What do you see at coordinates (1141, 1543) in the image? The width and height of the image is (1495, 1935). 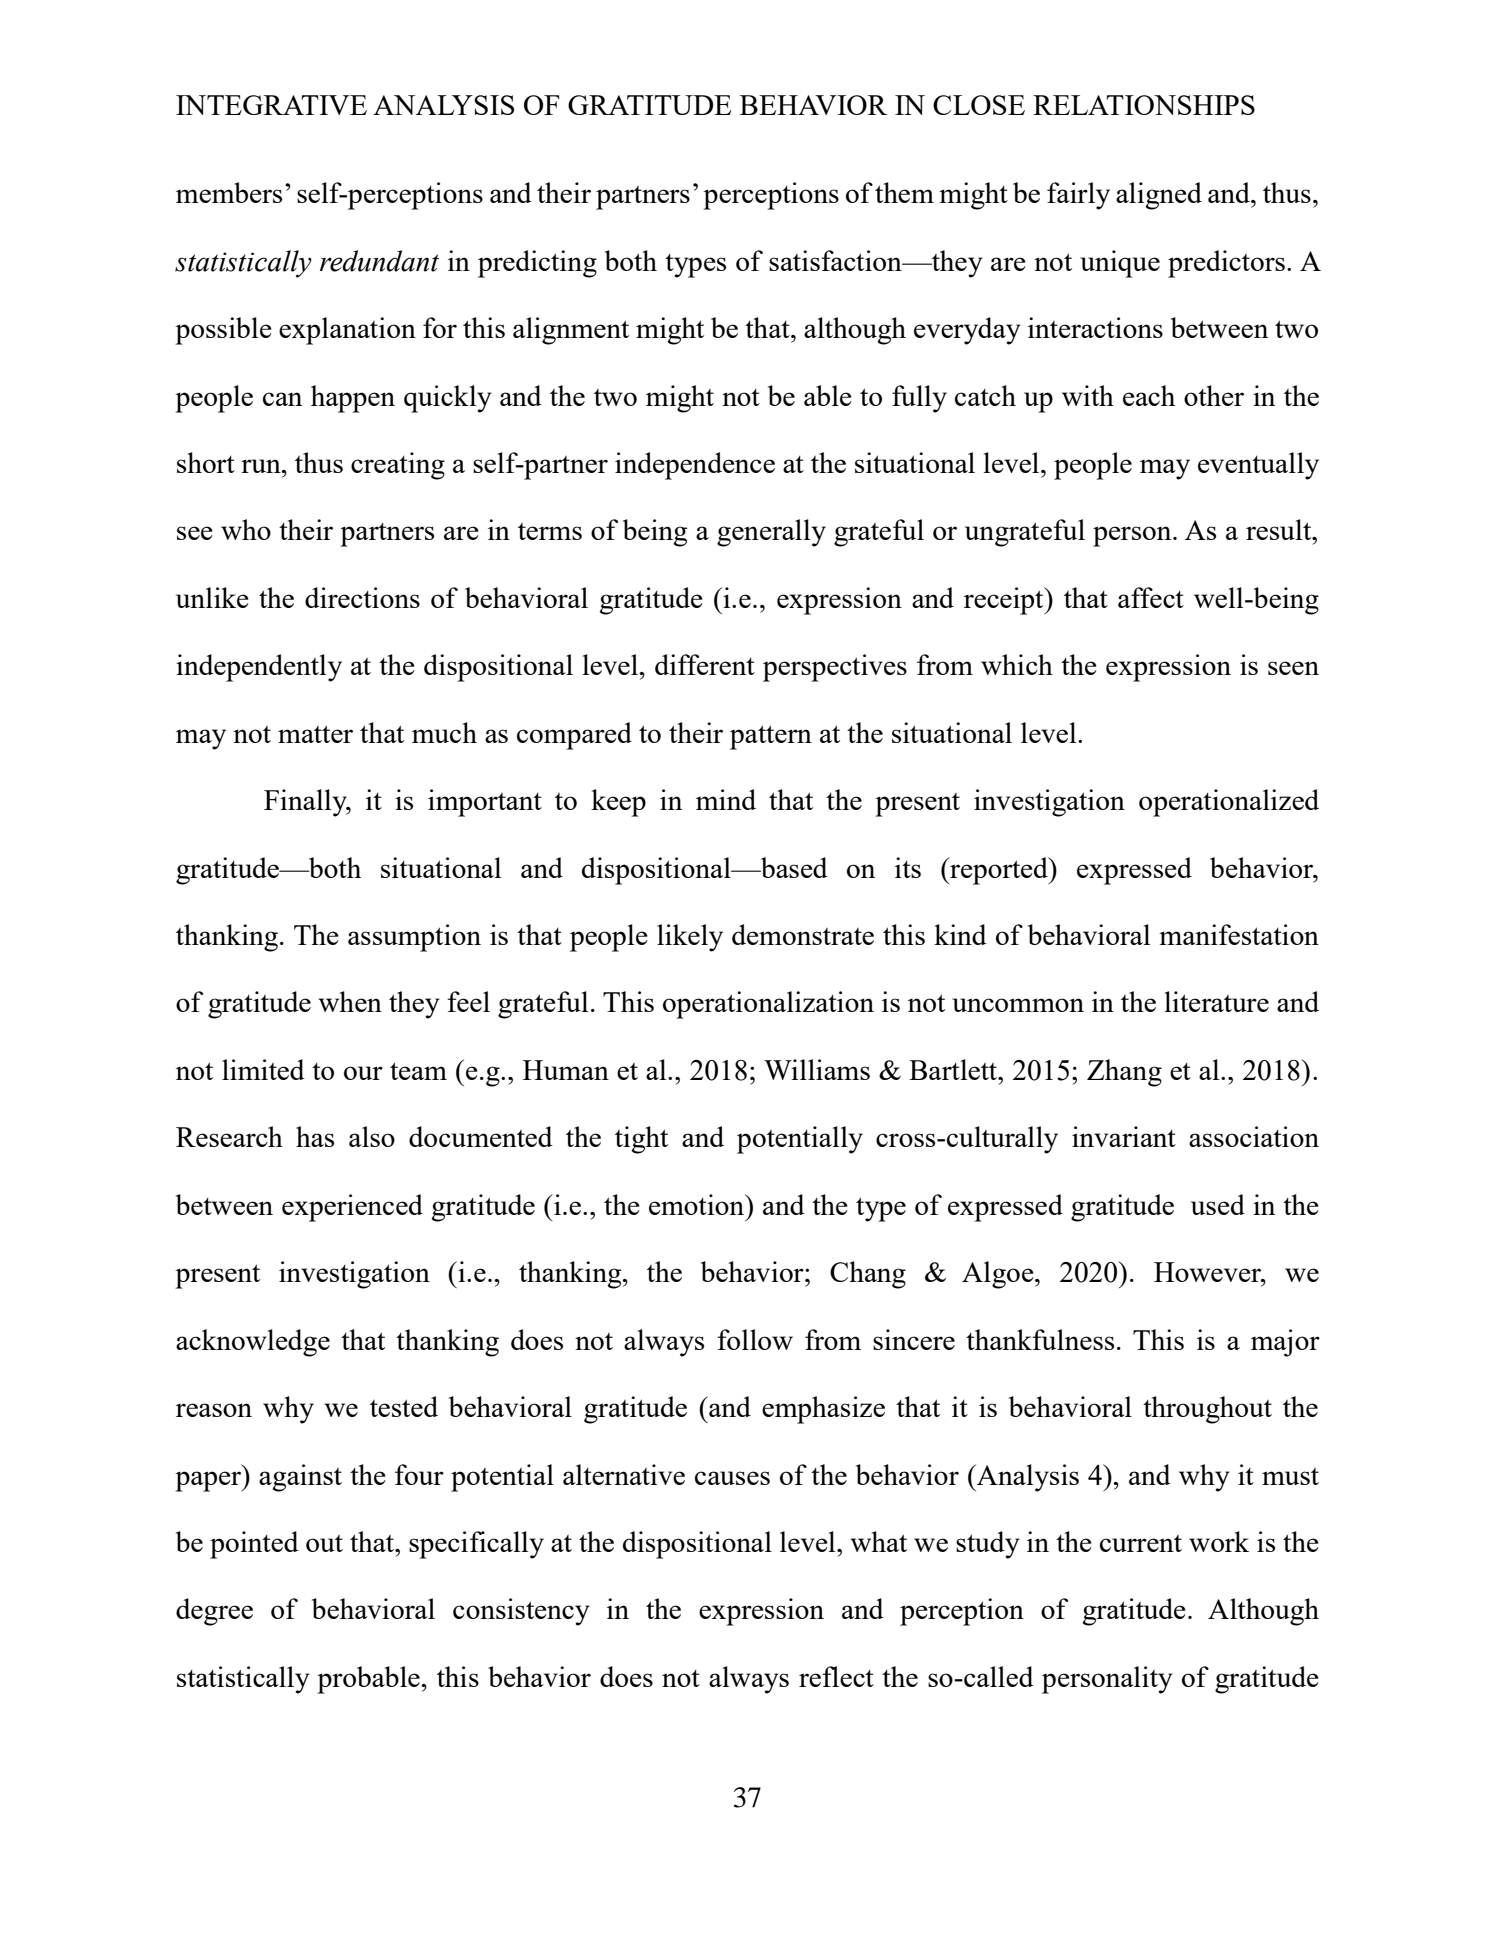 I see `current` at bounding box center [1141, 1543].
